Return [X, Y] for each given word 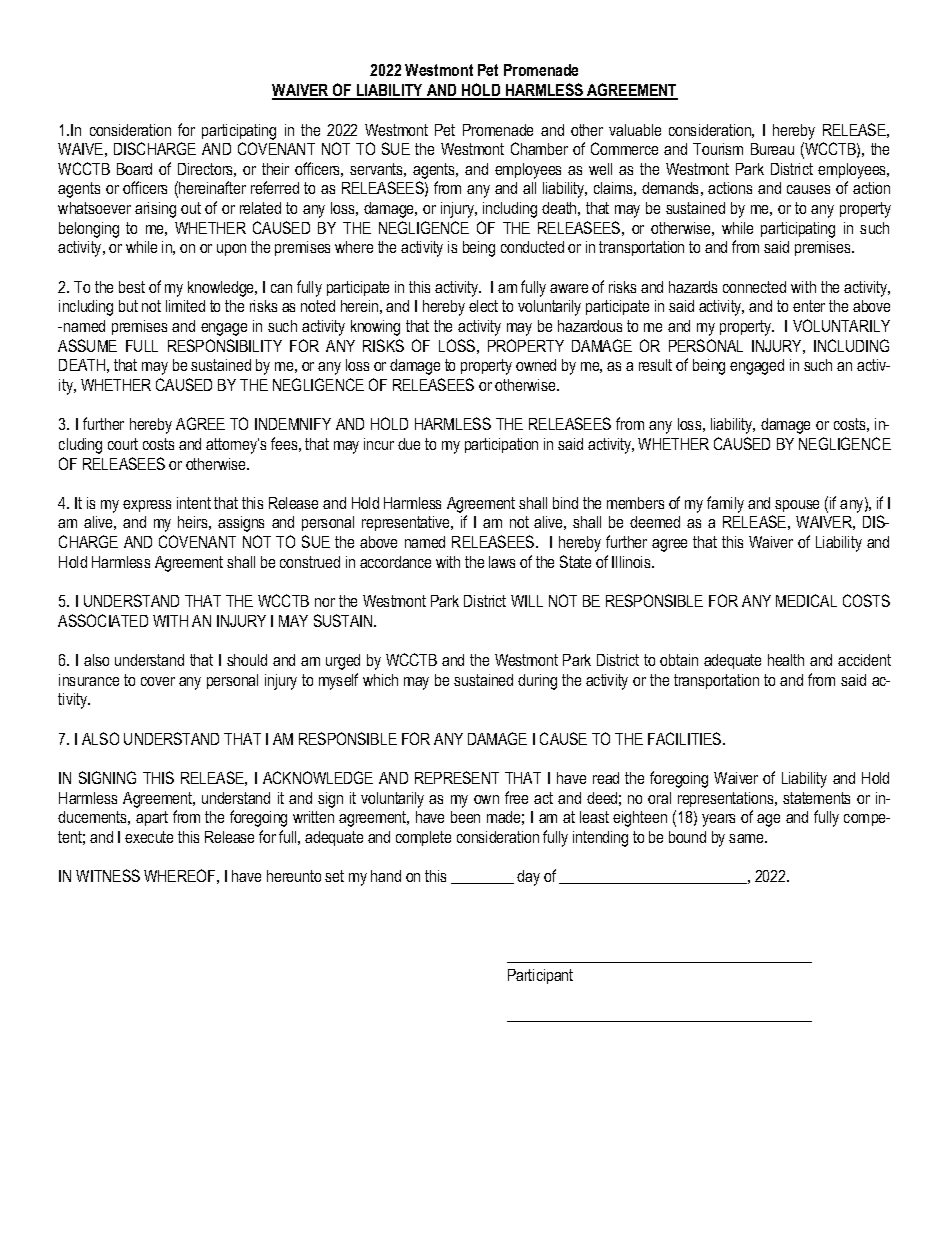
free [516, 797]
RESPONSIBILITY [225, 345]
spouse [797, 506]
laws [502, 562]
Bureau [772, 149]
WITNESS [108, 875]
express [147, 506]
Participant [540, 976]
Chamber [539, 148]
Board [134, 169]
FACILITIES [686, 738]
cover [158, 681]
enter [809, 306]
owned [536, 365]
